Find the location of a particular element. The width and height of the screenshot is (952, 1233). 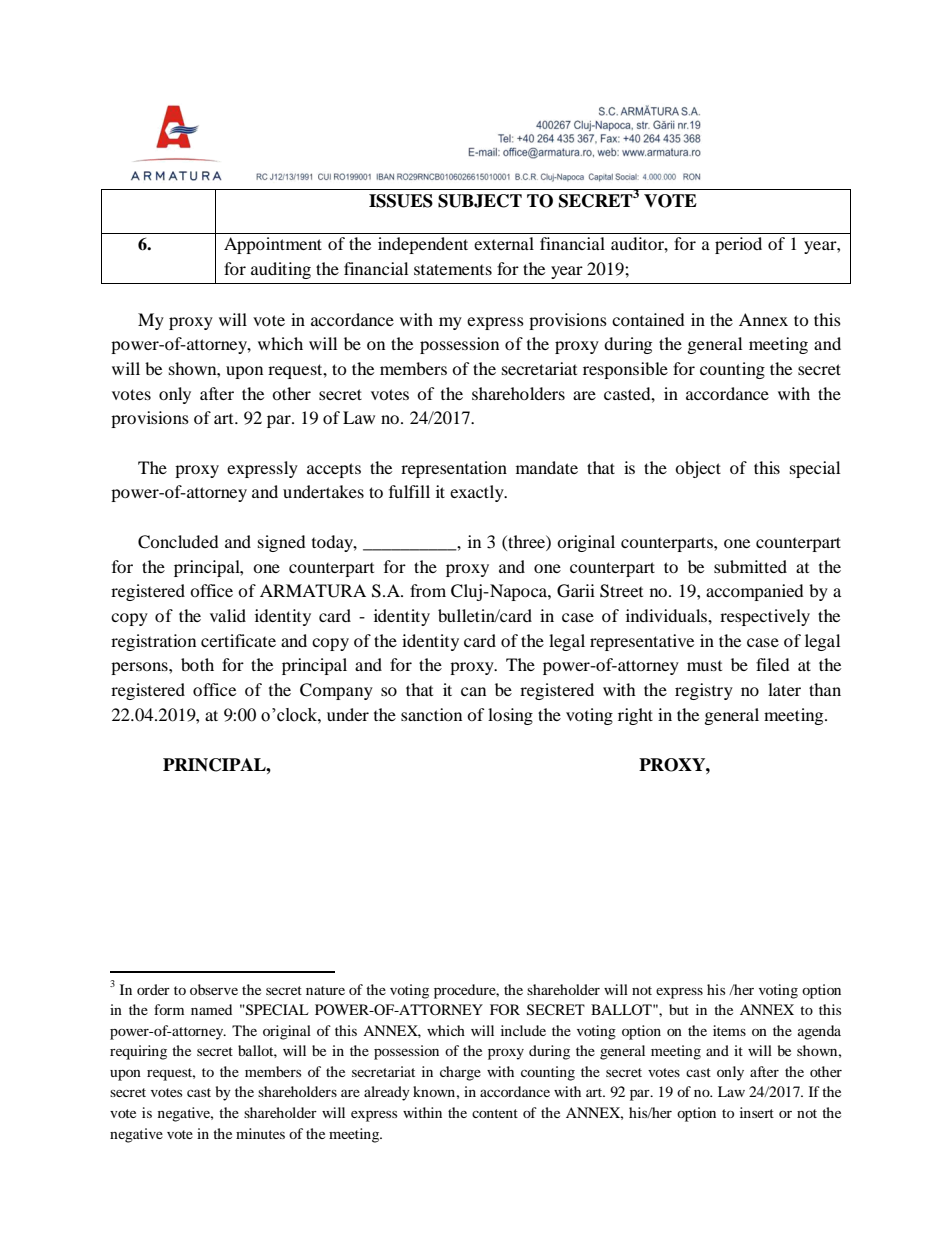

include is located at coordinates (523, 1030).
